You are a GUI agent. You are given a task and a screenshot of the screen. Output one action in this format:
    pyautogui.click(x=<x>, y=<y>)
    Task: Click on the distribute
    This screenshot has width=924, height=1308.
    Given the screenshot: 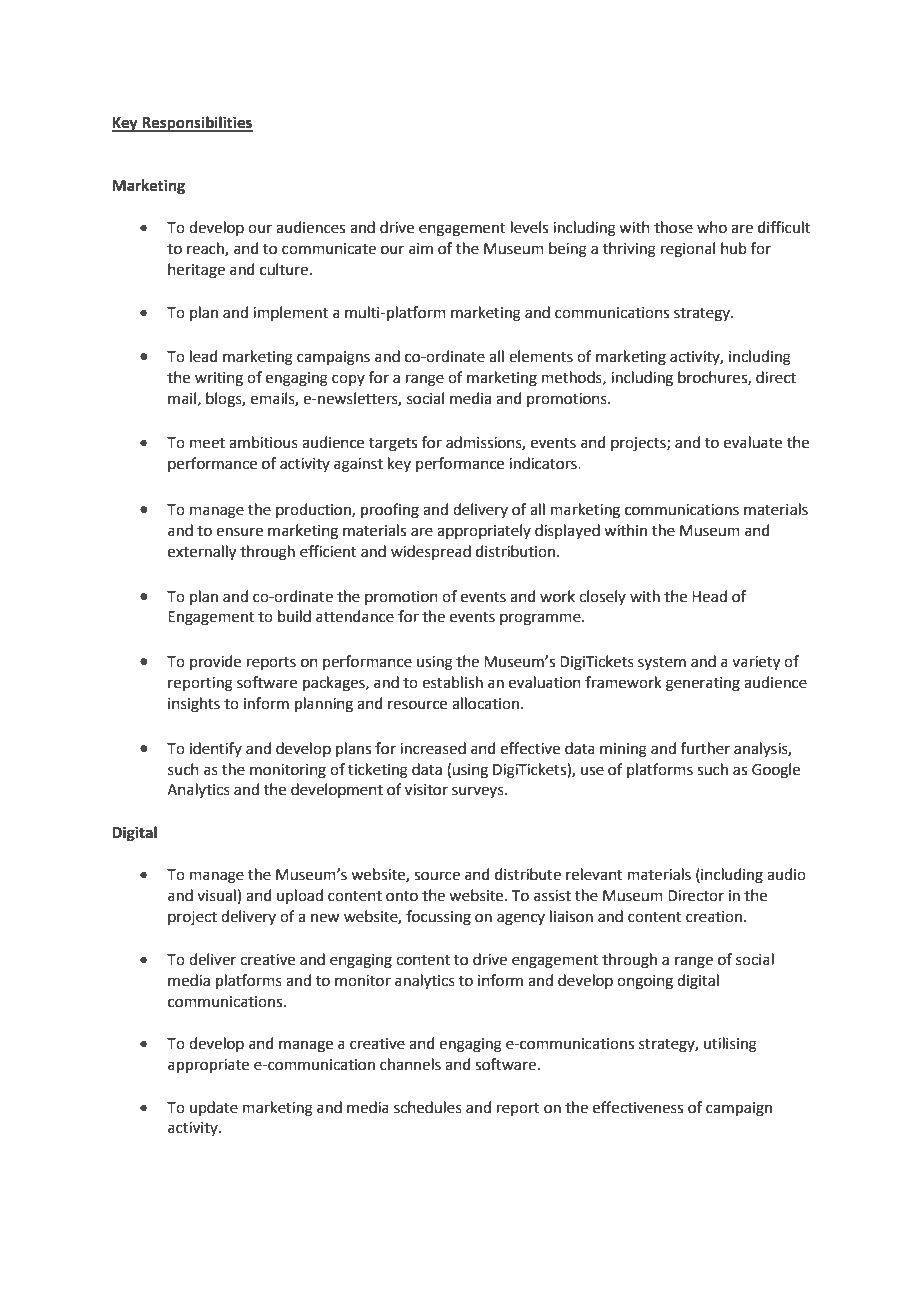 What is the action you would take?
    pyautogui.click(x=528, y=874)
